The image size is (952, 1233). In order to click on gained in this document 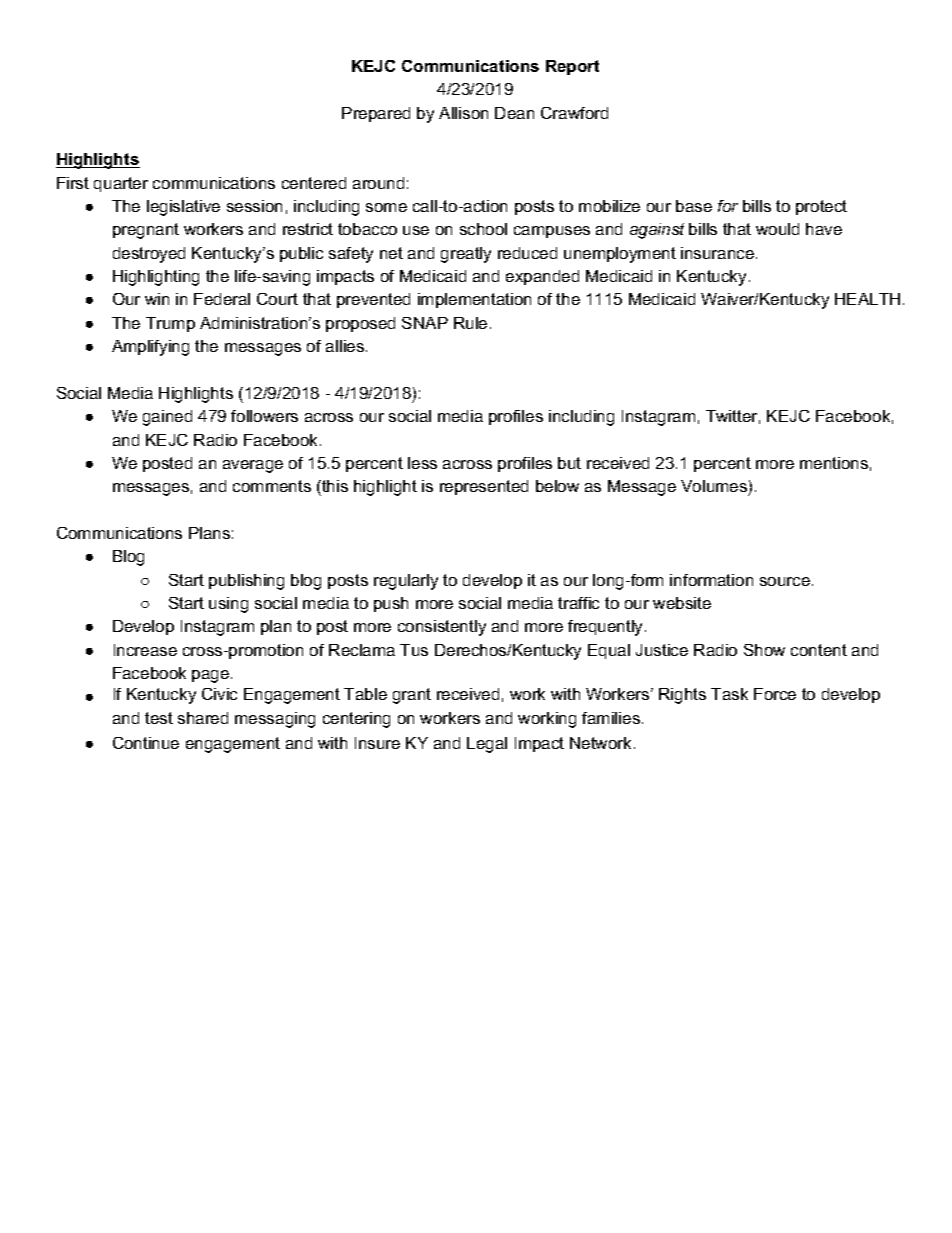, I will do `click(167, 418)`.
